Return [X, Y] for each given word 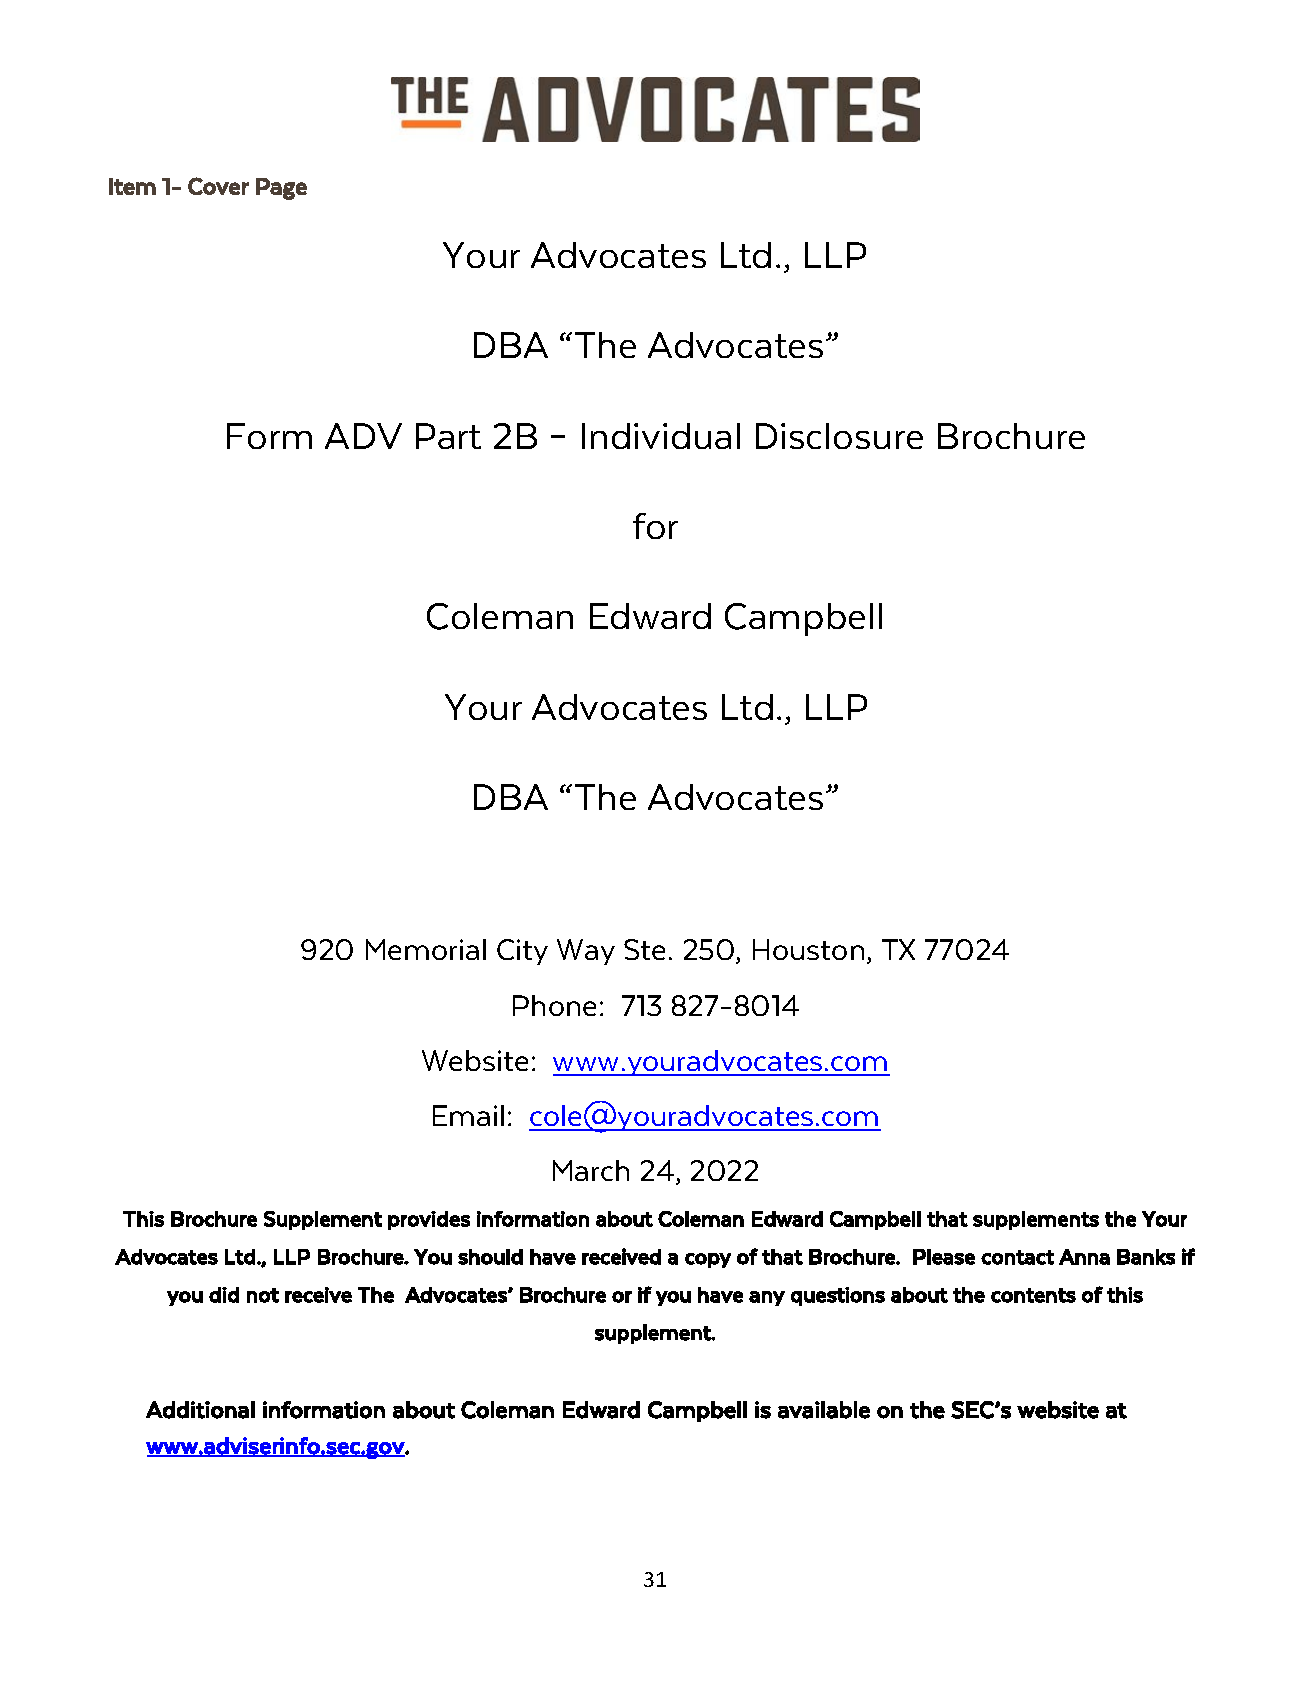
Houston [808, 949]
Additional [200, 1410]
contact [1017, 1257]
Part [448, 436]
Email [468, 1115]
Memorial [426, 949]
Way [586, 952]
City [522, 952]
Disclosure [839, 436]
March [591, 1170]
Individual [661, 436]
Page [281, 189]
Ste [644, 949]
